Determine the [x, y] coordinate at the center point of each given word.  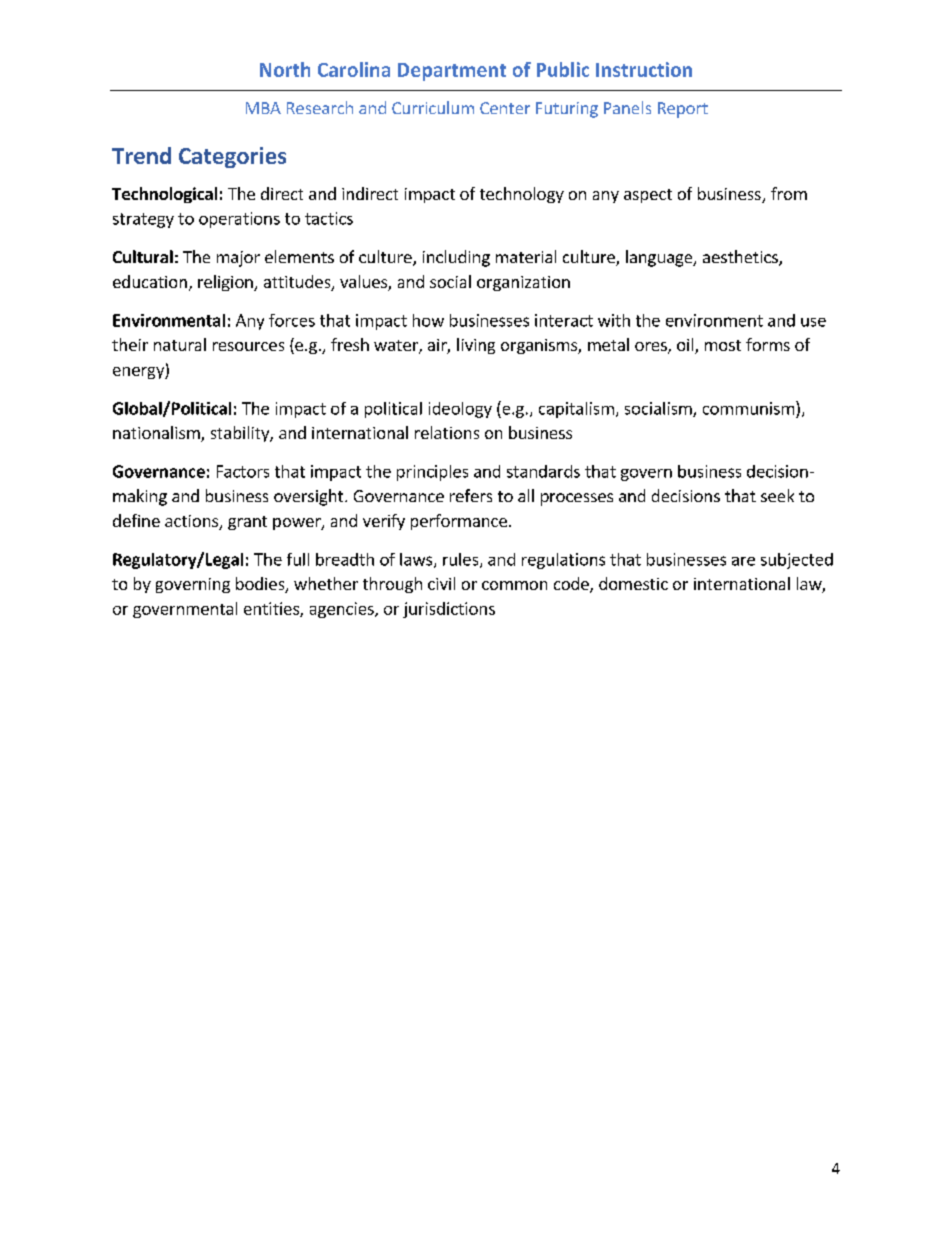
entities [272, 609]
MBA [263, 108]
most [723, 345]
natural [180, 344]
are [743, 561]
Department [452, 72]
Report [683, 110]
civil [441, 583]
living [476, 346]
